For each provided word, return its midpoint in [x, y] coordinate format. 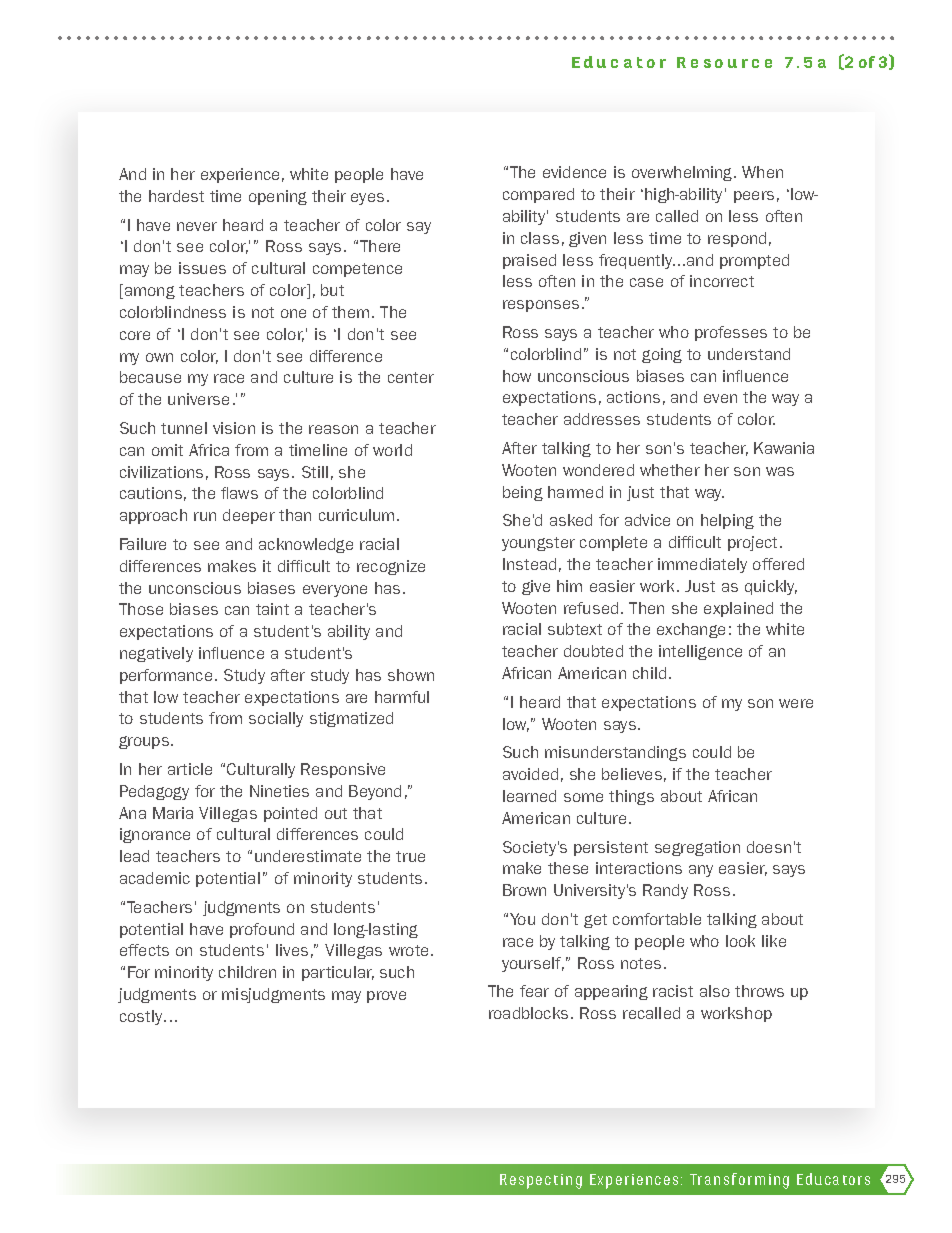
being [523, 493]
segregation [697, 848]
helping [727, 521]
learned [529, 796]
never [197, 226]
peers [754, 197]
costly [142, 1017]
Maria [173, 813]
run [205, 516]
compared [538, 195]
